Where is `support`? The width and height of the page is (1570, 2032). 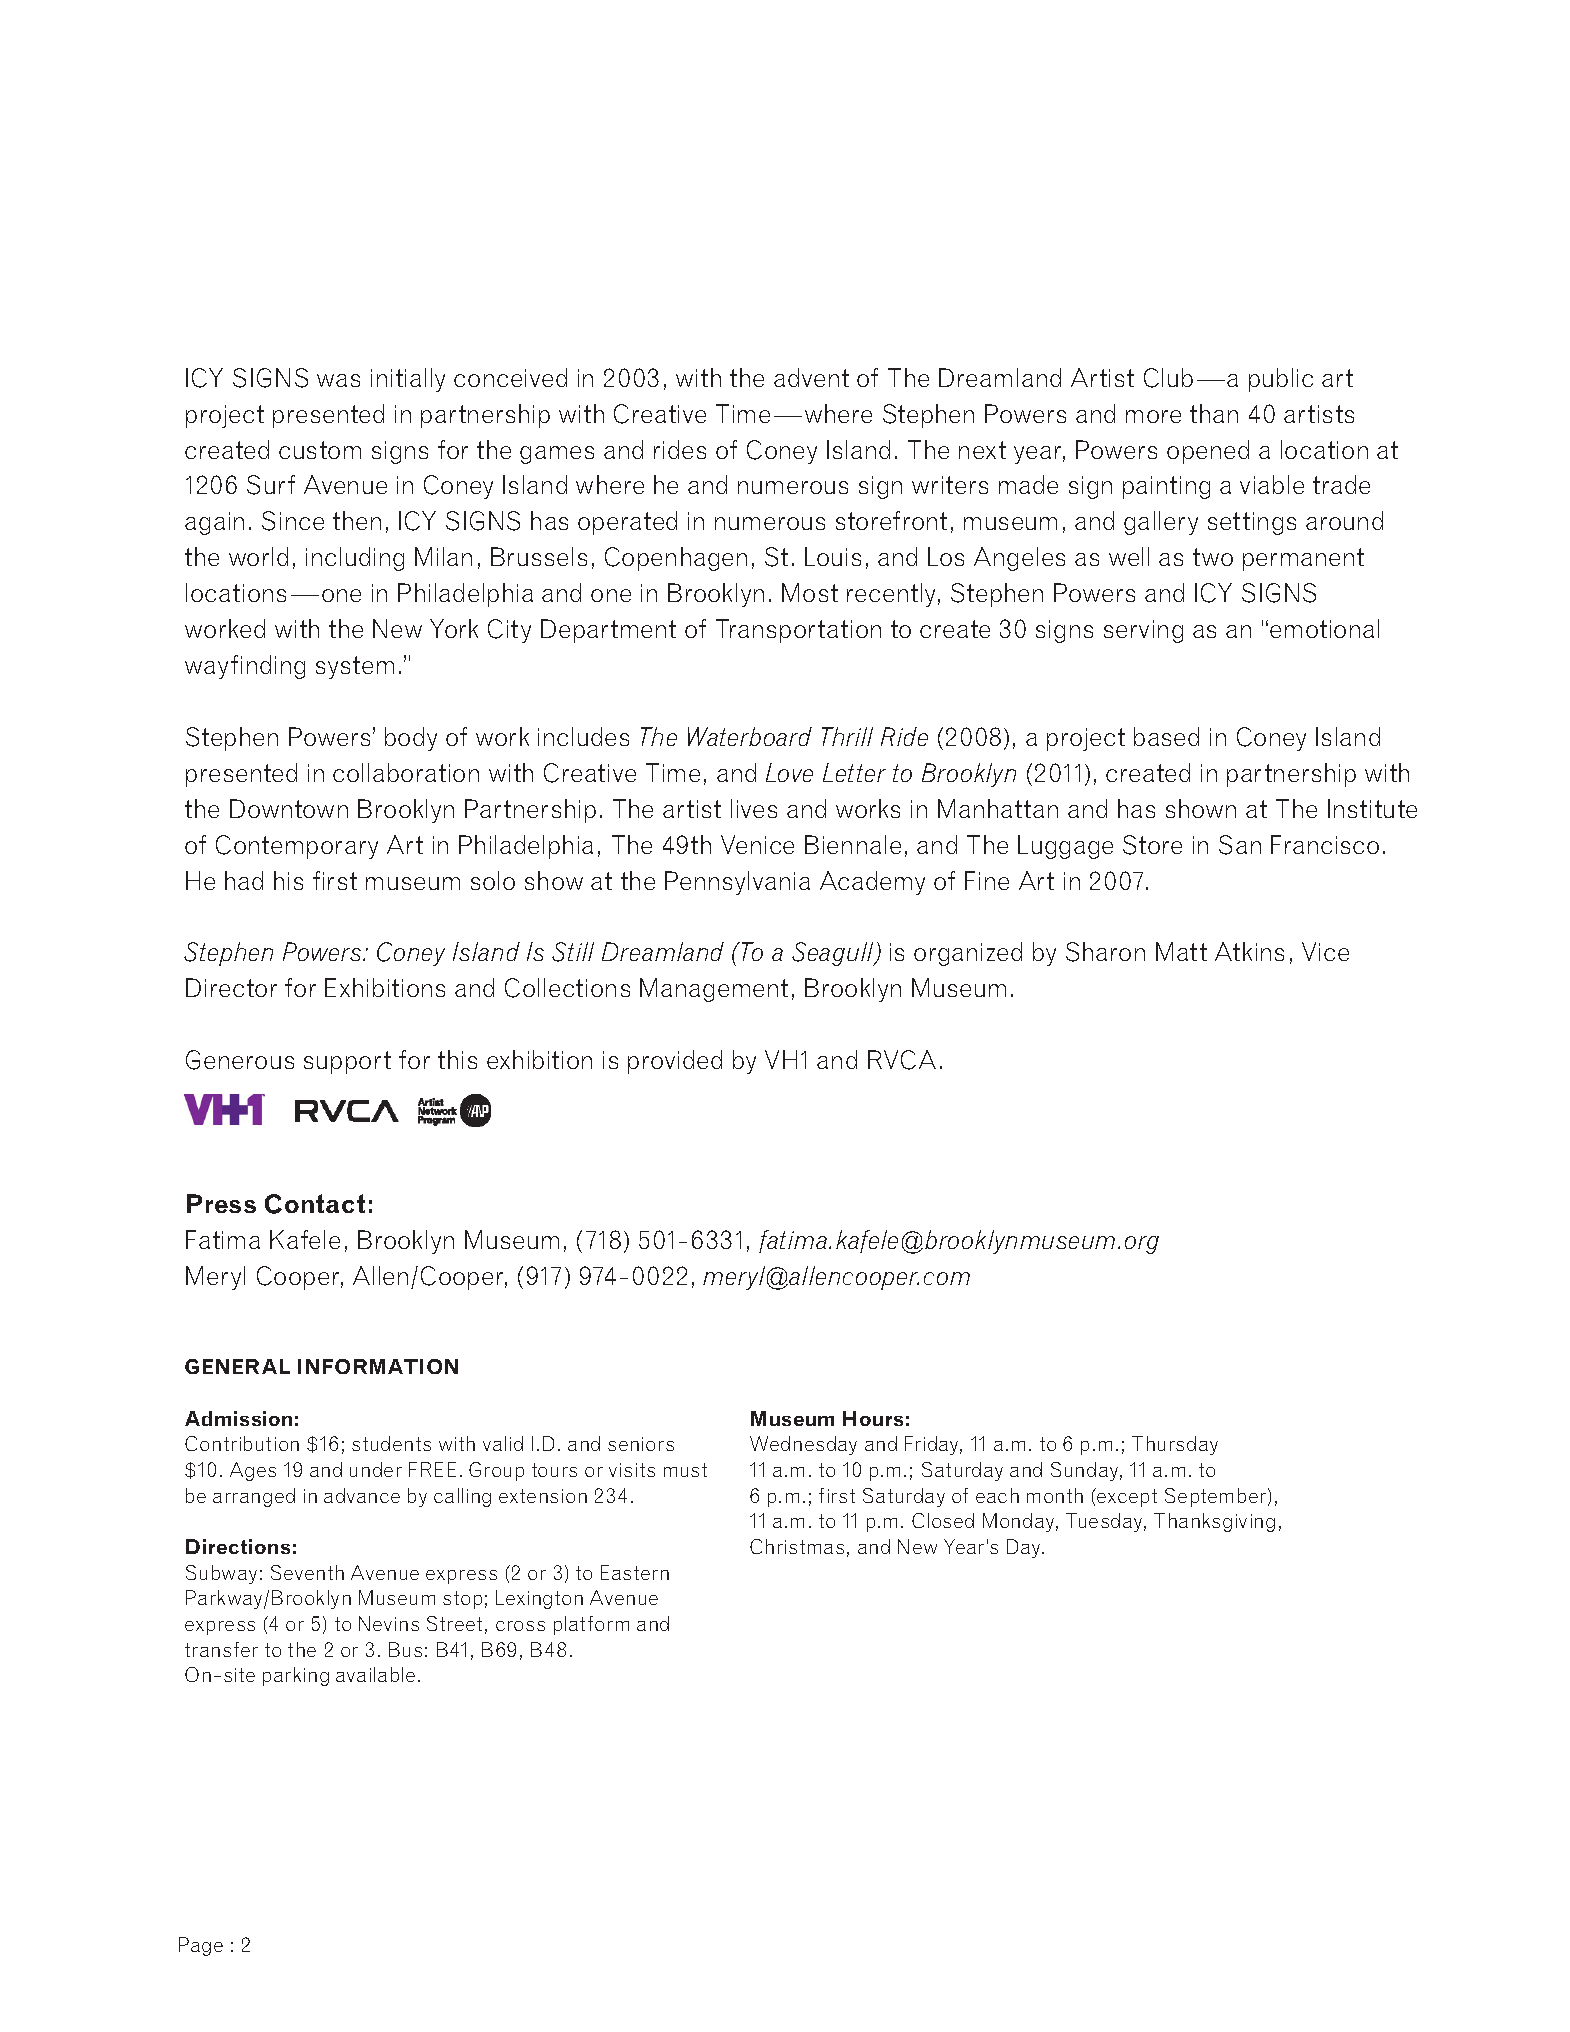 support is located at coordinates (347, 1062).
